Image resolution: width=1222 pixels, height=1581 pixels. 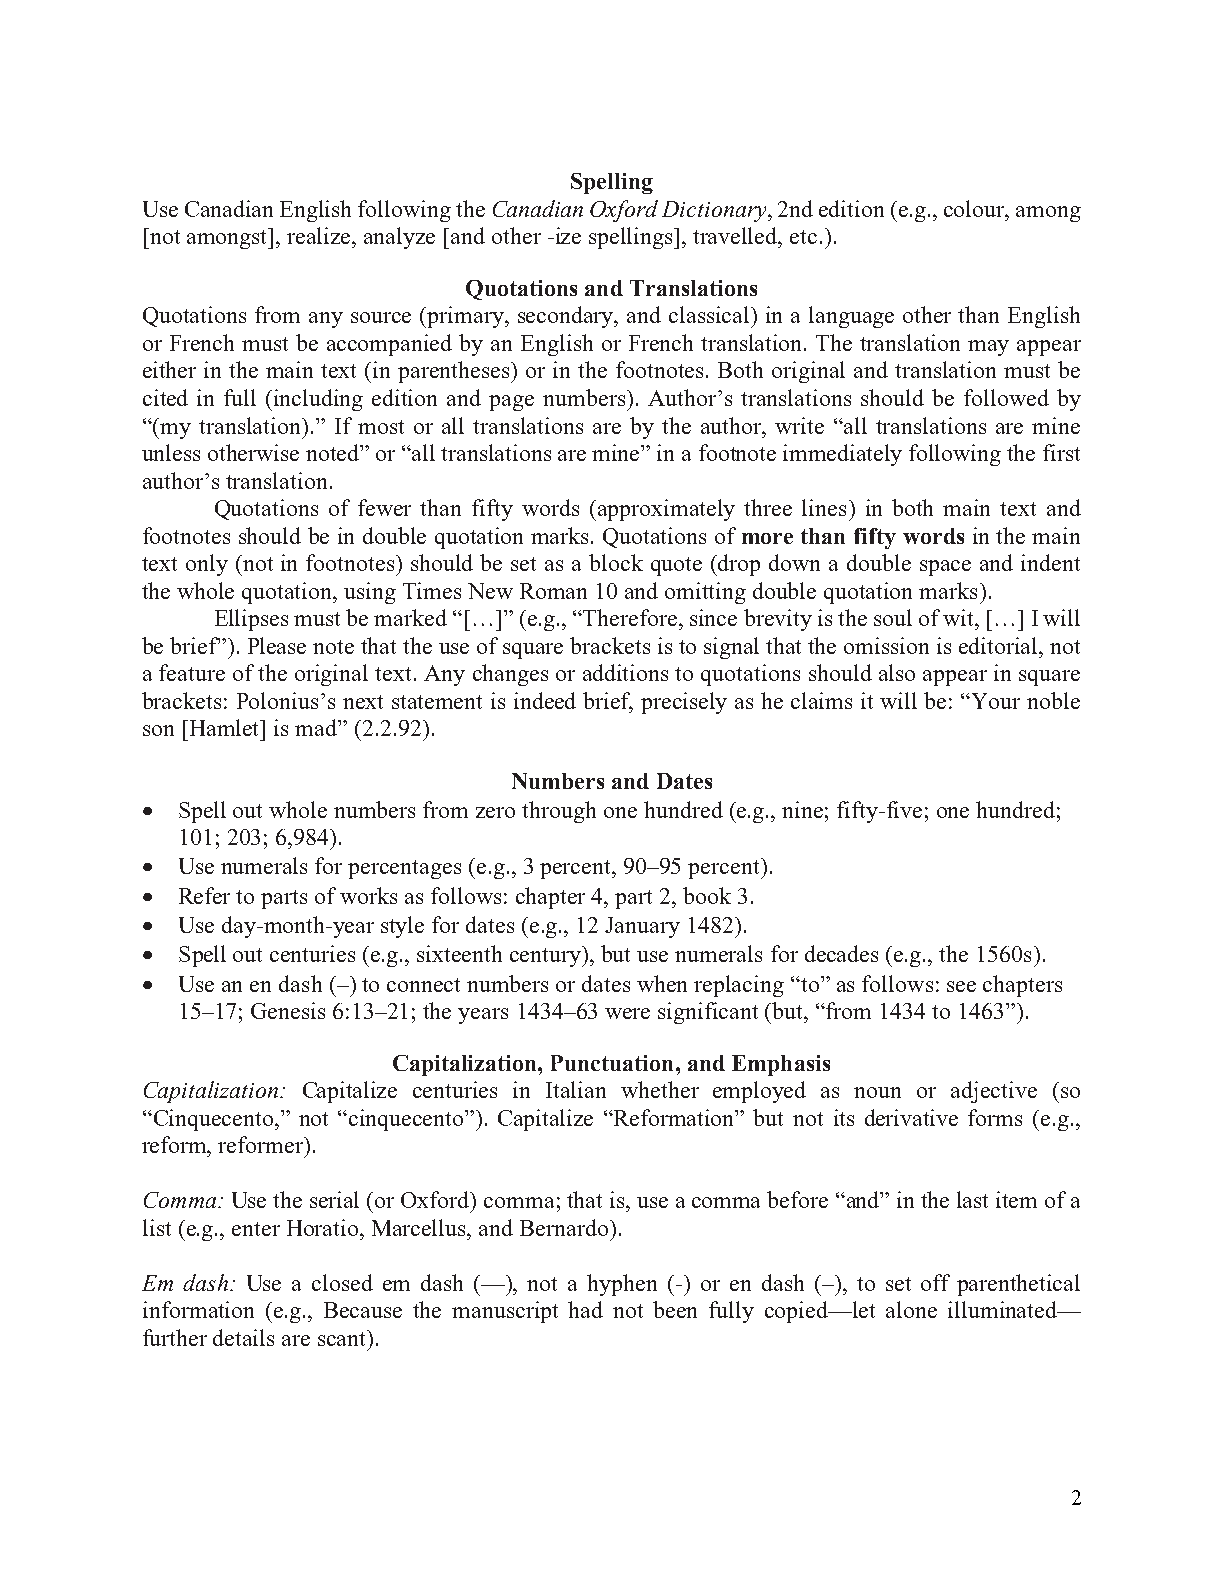 What do you see at coordinates (288, 1010) in the document?
I see `Genesis` at bounding box center [288, 1010].
